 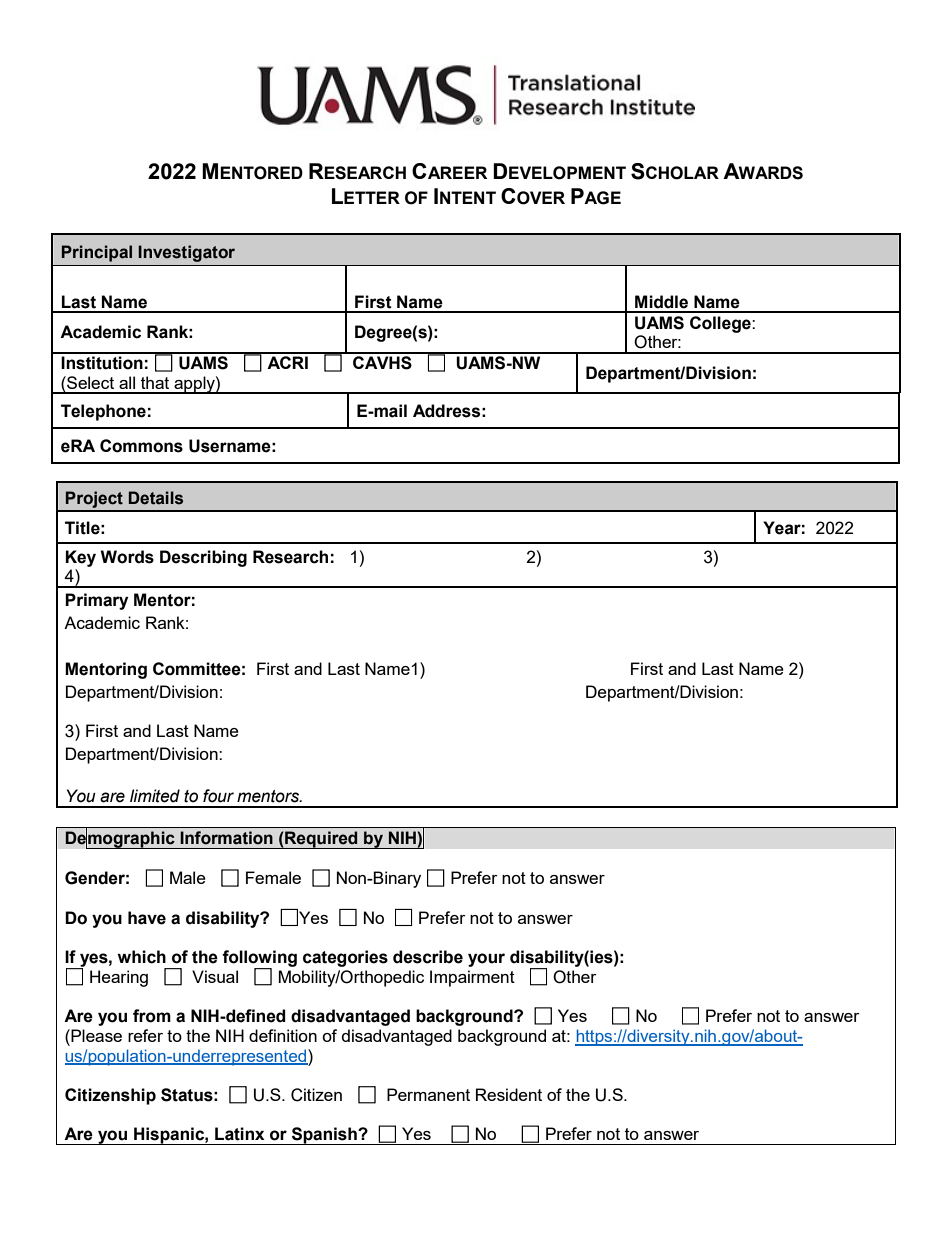 What do you see at coordinates (203, 558) in the screenshot?
I see `Describing` at bounding box center [203, 558].
